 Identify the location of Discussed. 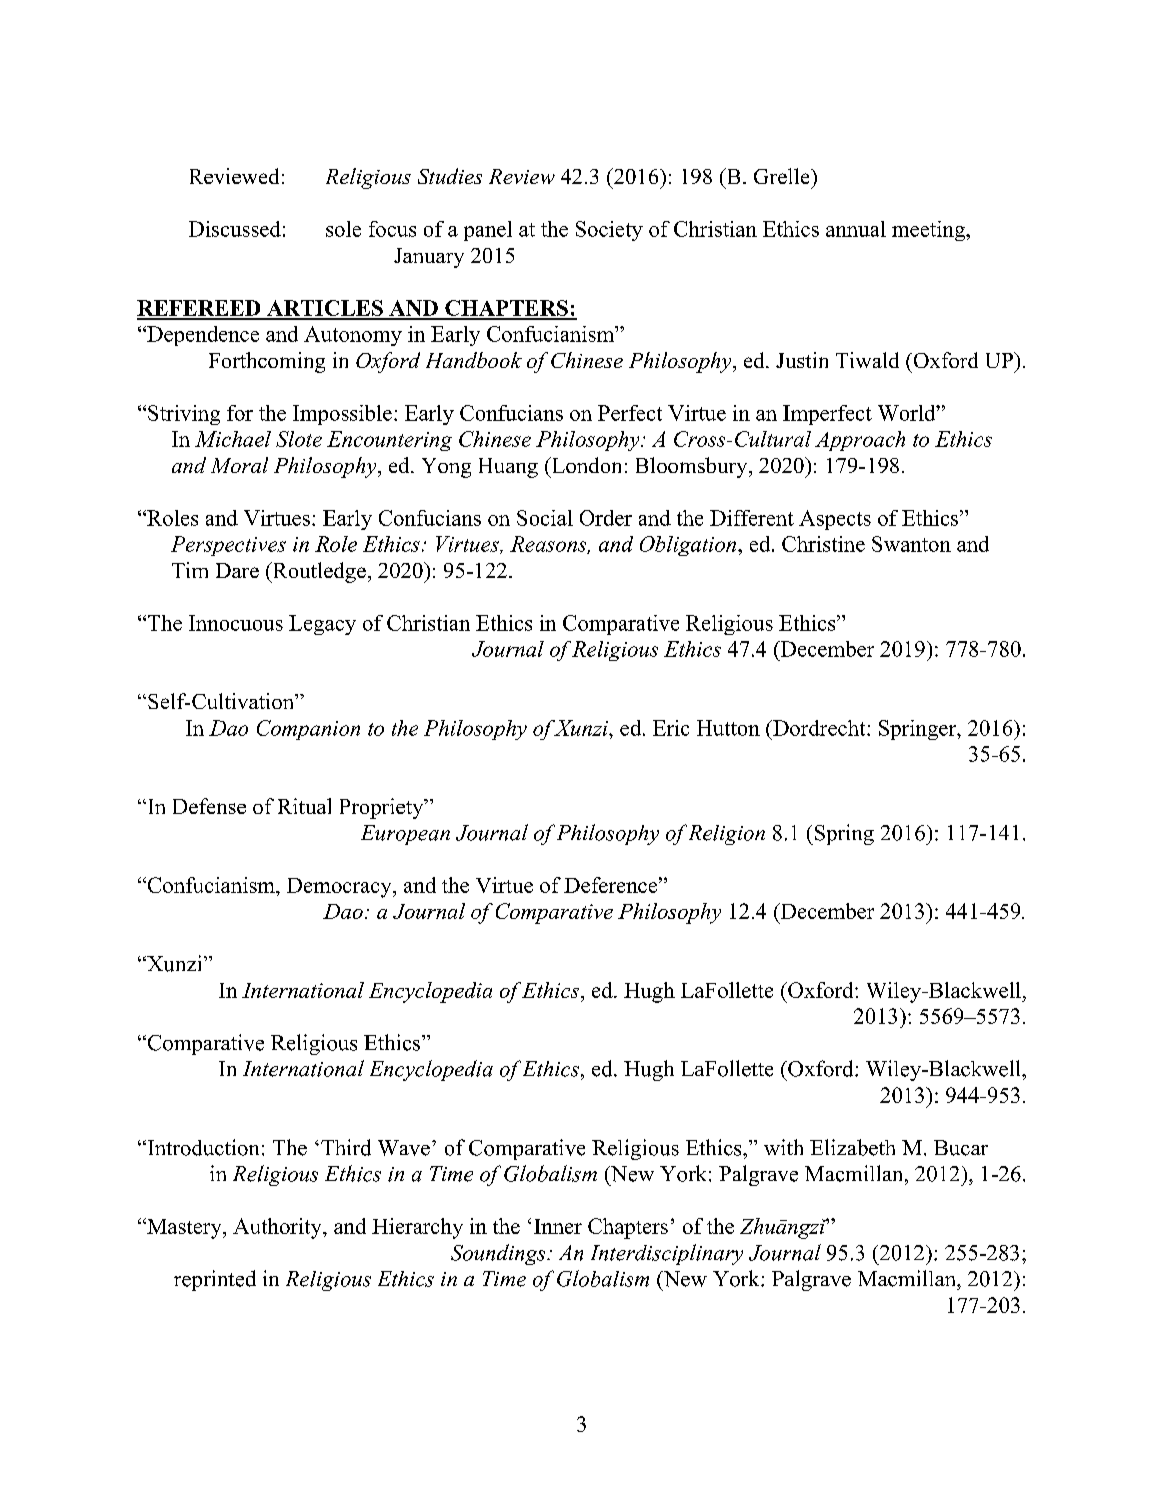
(235, 229).
